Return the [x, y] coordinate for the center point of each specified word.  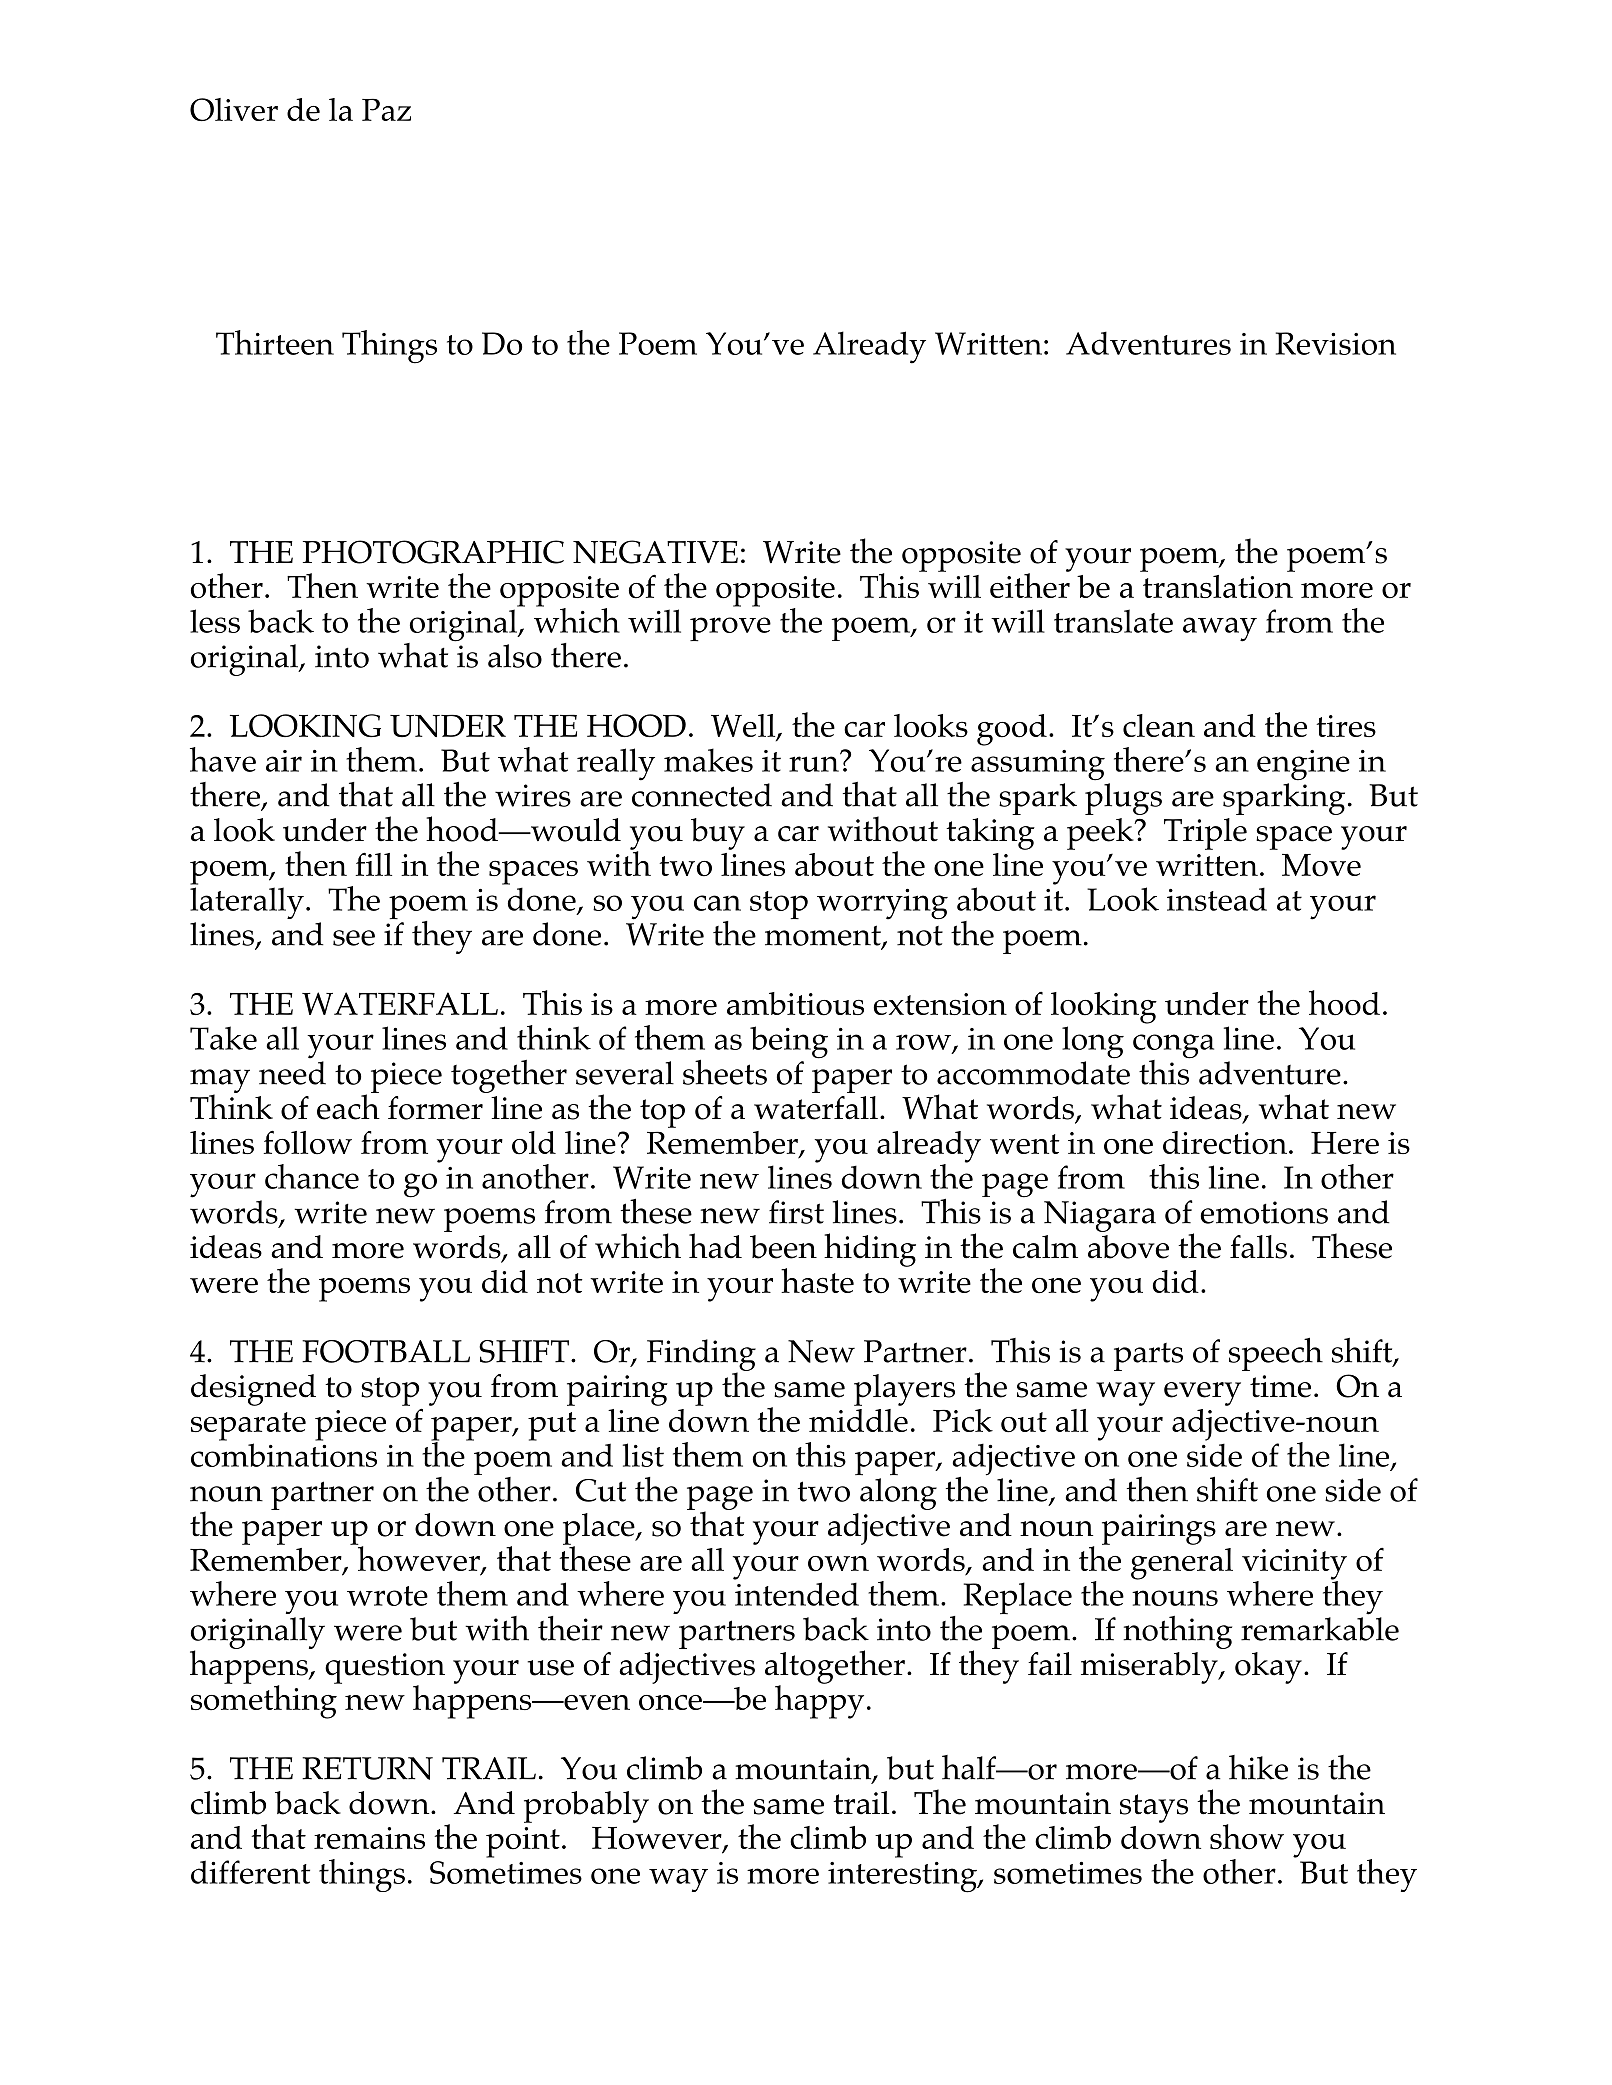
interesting [903, 1877]
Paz [386, 109]
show [1247, 1837]
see [354, 938]
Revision [1336, 343]
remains [369, 1838]
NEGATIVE [655, 552]
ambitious [795, 1004]
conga [1173, 1047]
